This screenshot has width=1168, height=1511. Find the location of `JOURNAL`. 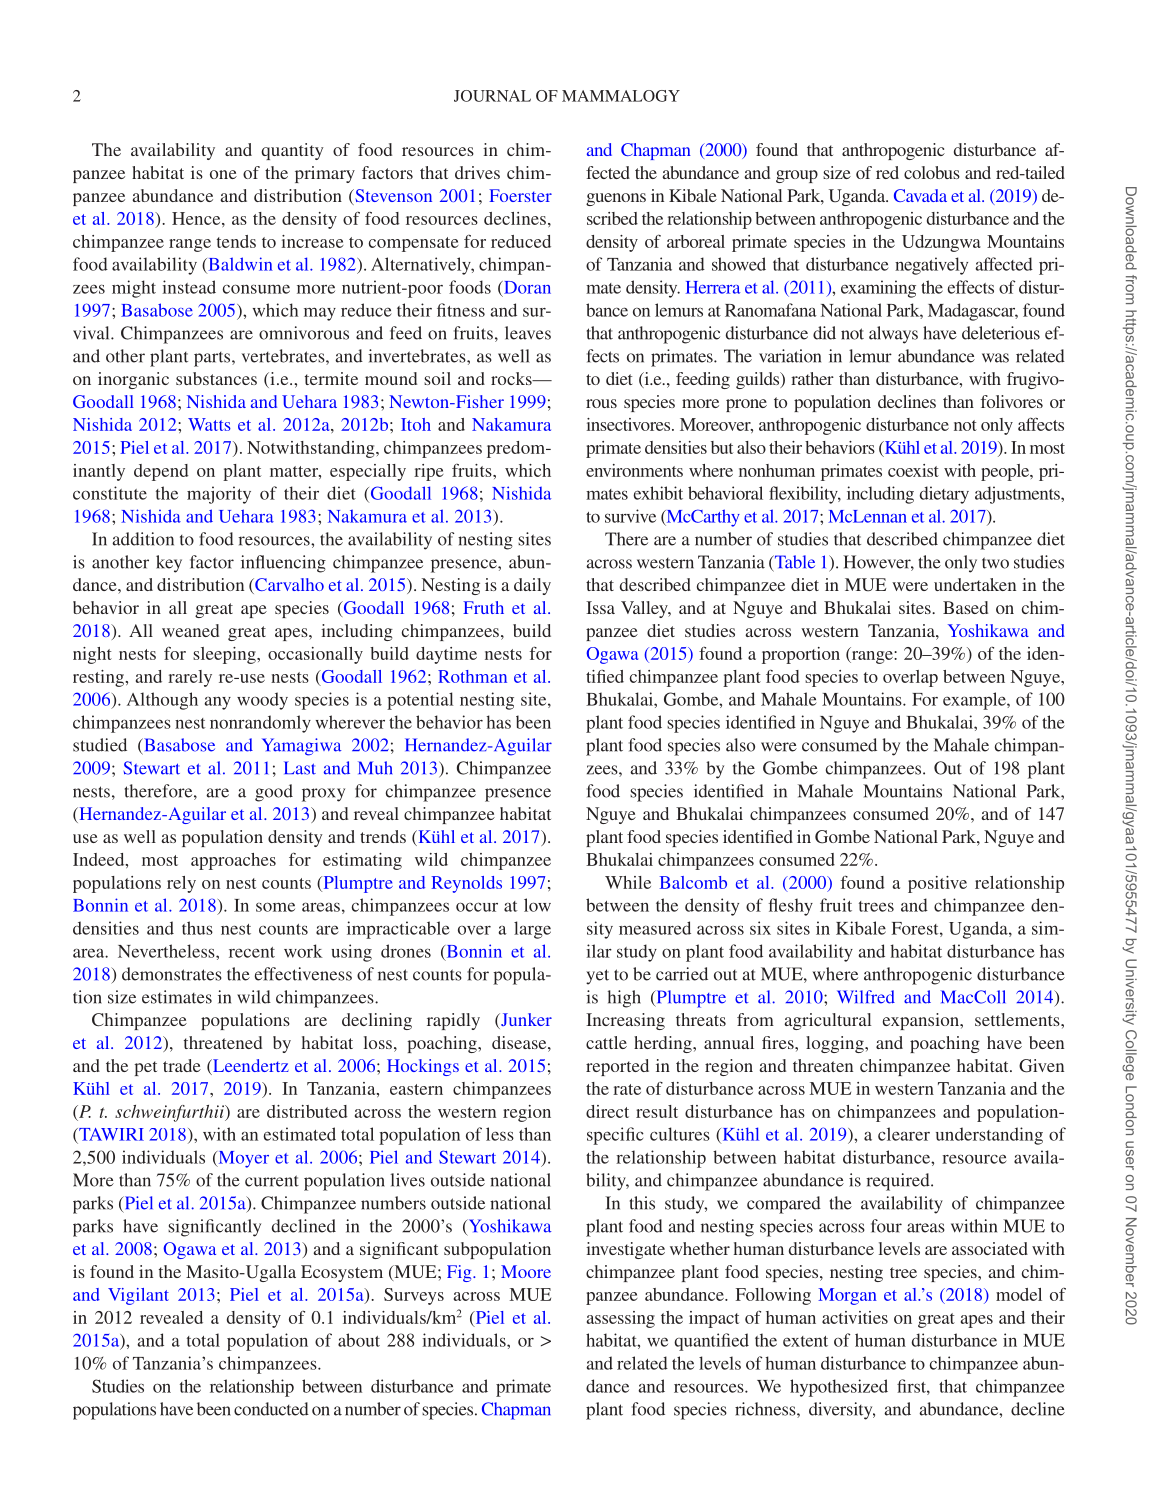

JOURNAL is located at coordinates (492, 96).
